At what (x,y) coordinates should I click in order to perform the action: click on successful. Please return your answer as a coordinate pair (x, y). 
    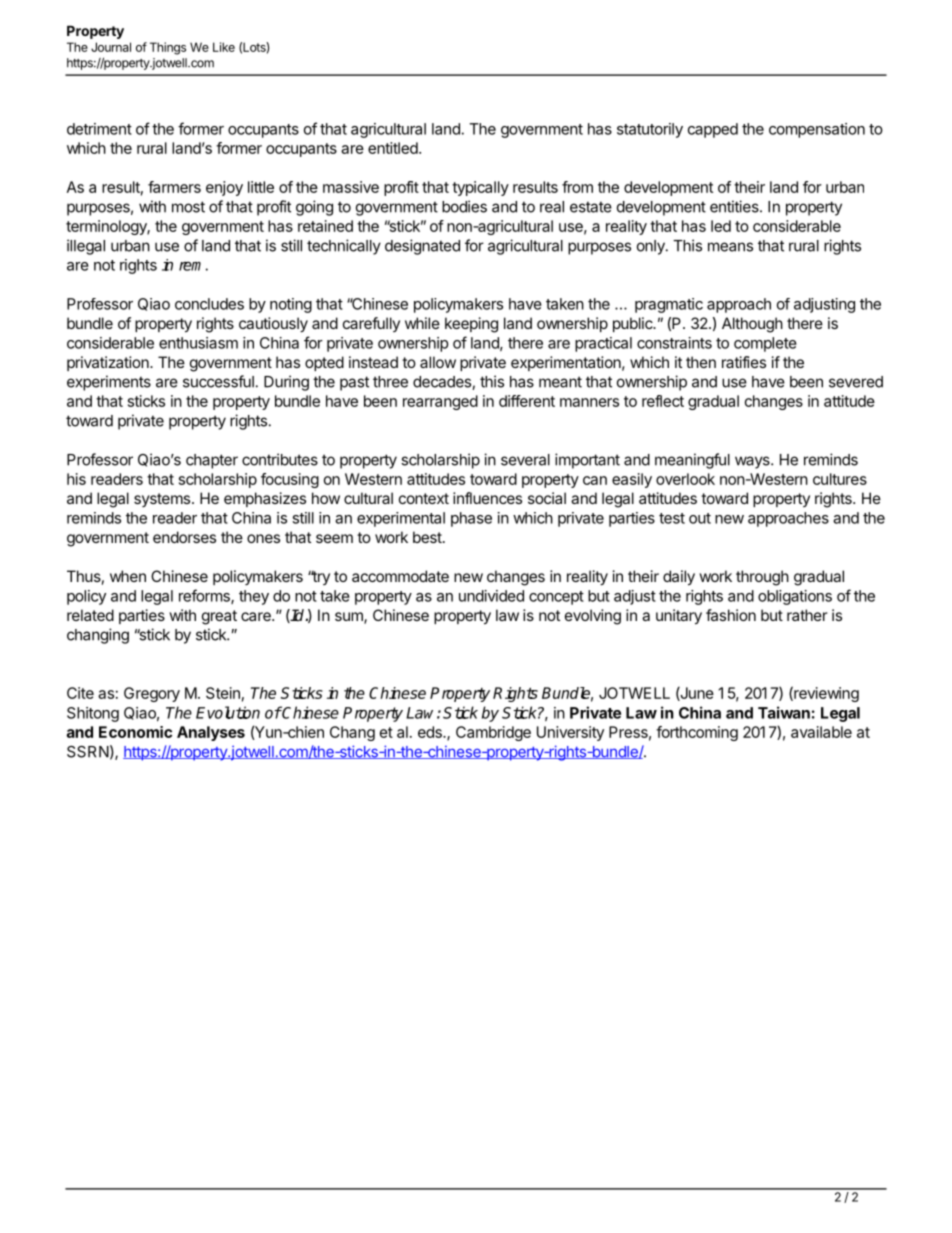
    Looking at the image, I should click on (218, 381).
